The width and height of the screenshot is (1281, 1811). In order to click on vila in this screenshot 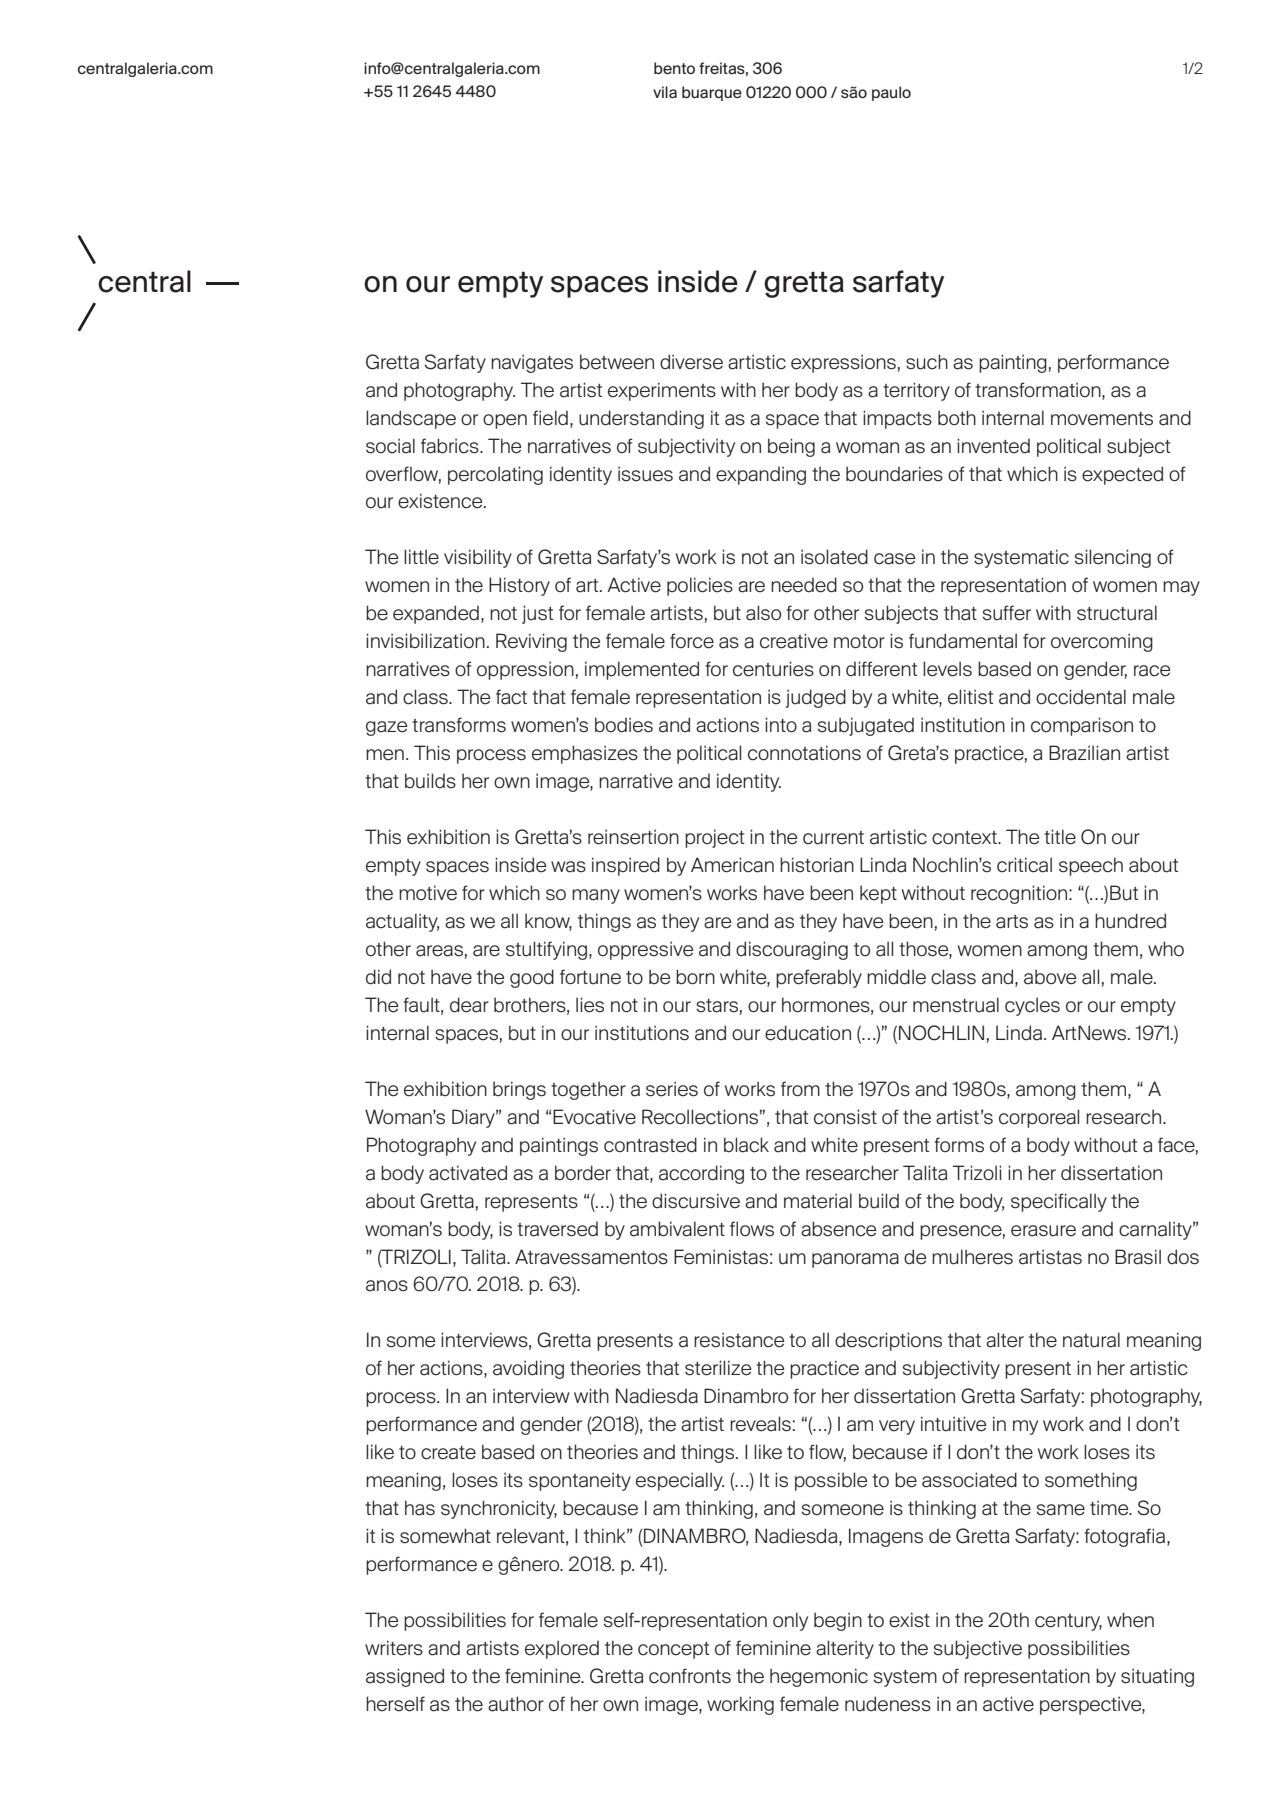, I will do `click(665, 92)`.
